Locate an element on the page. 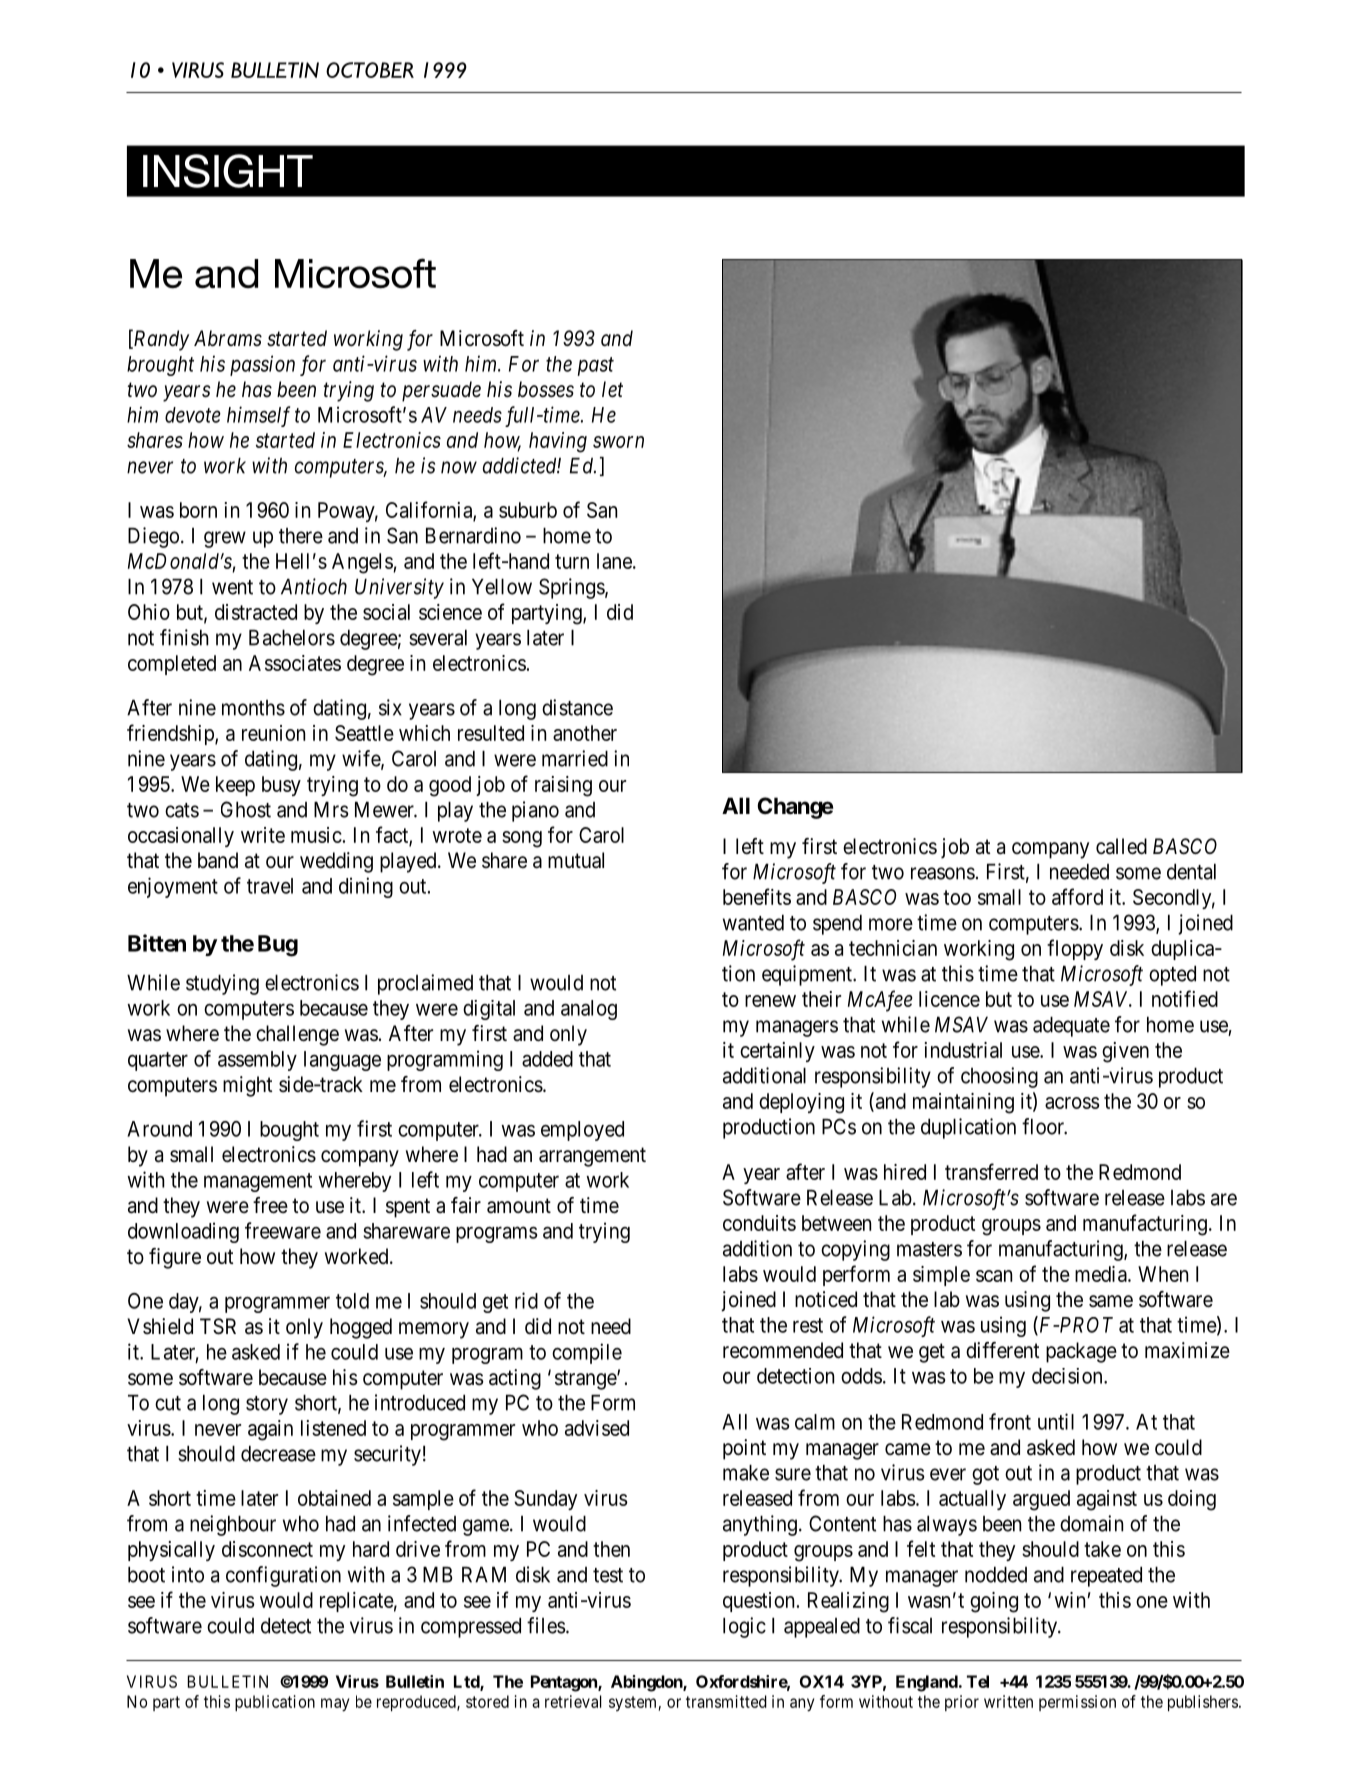 Image resolution: width=1368 pixels, height=1770 pixels. OCTOBER is located at coordinates (370, 70).
